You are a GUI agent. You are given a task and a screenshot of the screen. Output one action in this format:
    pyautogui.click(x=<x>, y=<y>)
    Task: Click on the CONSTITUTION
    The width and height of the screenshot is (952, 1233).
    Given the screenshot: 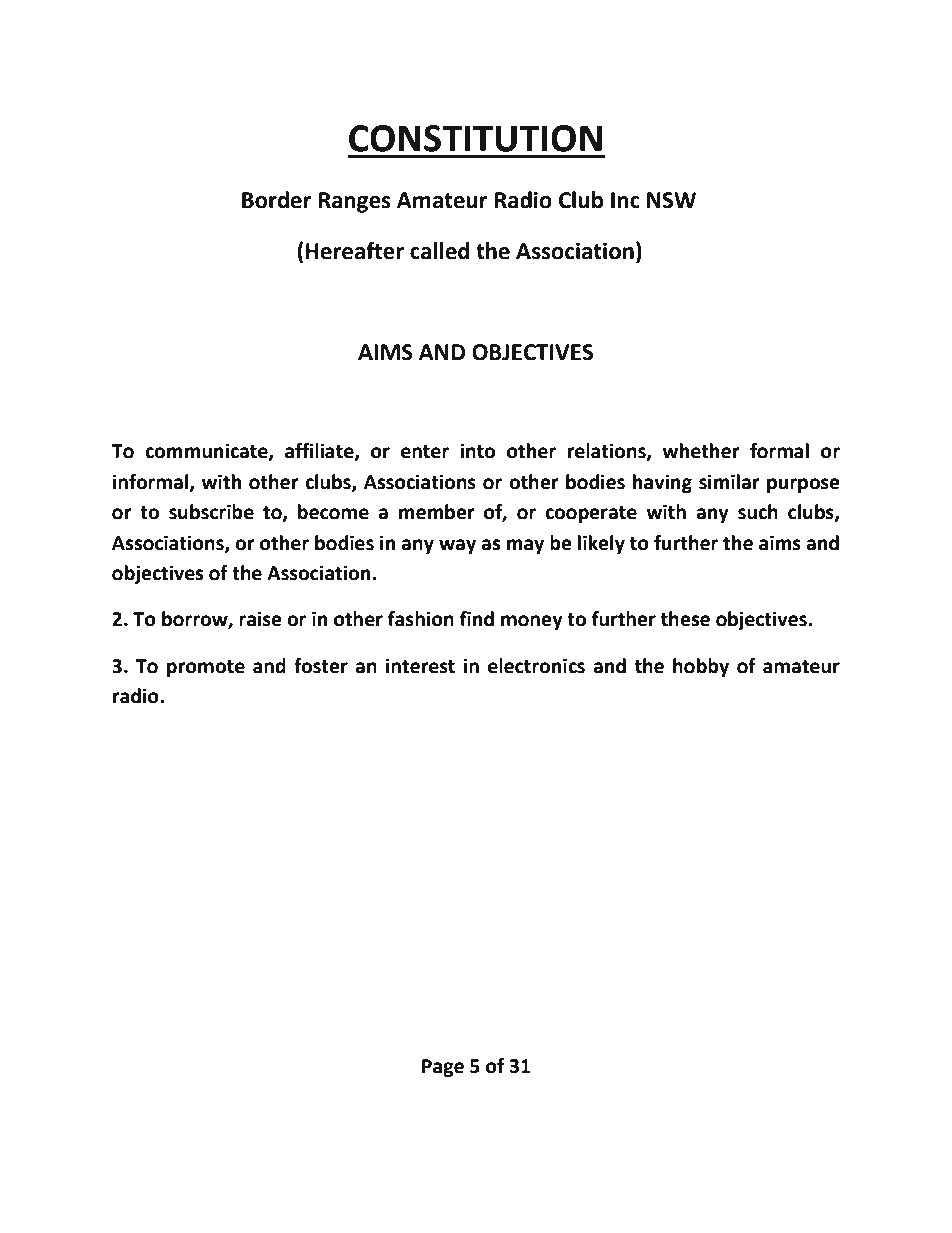 What is the action you would take?
    pyautogui.click(x=475, y=138)
